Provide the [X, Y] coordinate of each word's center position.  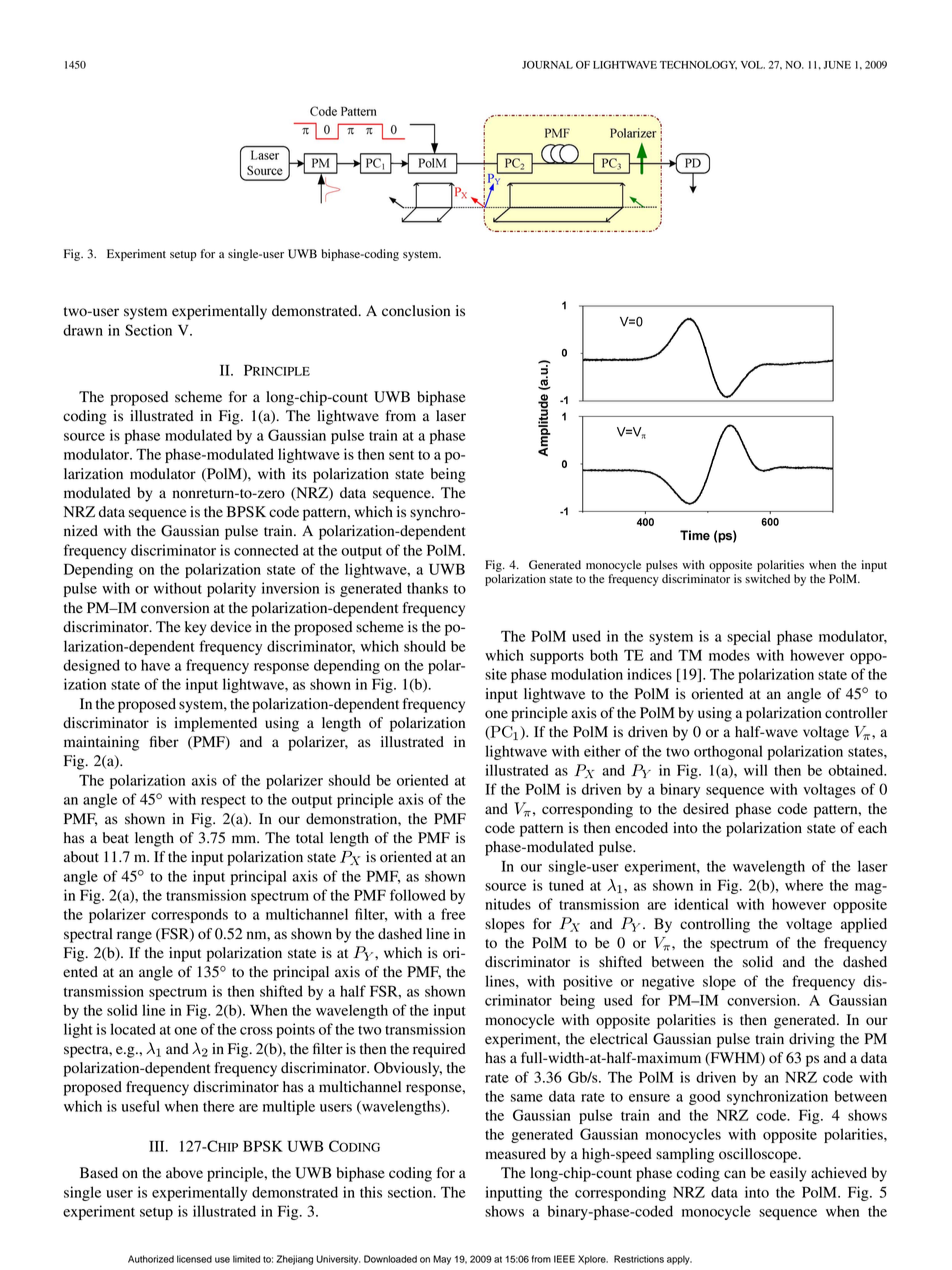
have [155, 665]
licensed [194, 1259]
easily [788, 1174]
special [749, 637]
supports [557, 657]
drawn [83, 330]
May [442, 1260]
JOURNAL [547, 65]
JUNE [837, 65]
